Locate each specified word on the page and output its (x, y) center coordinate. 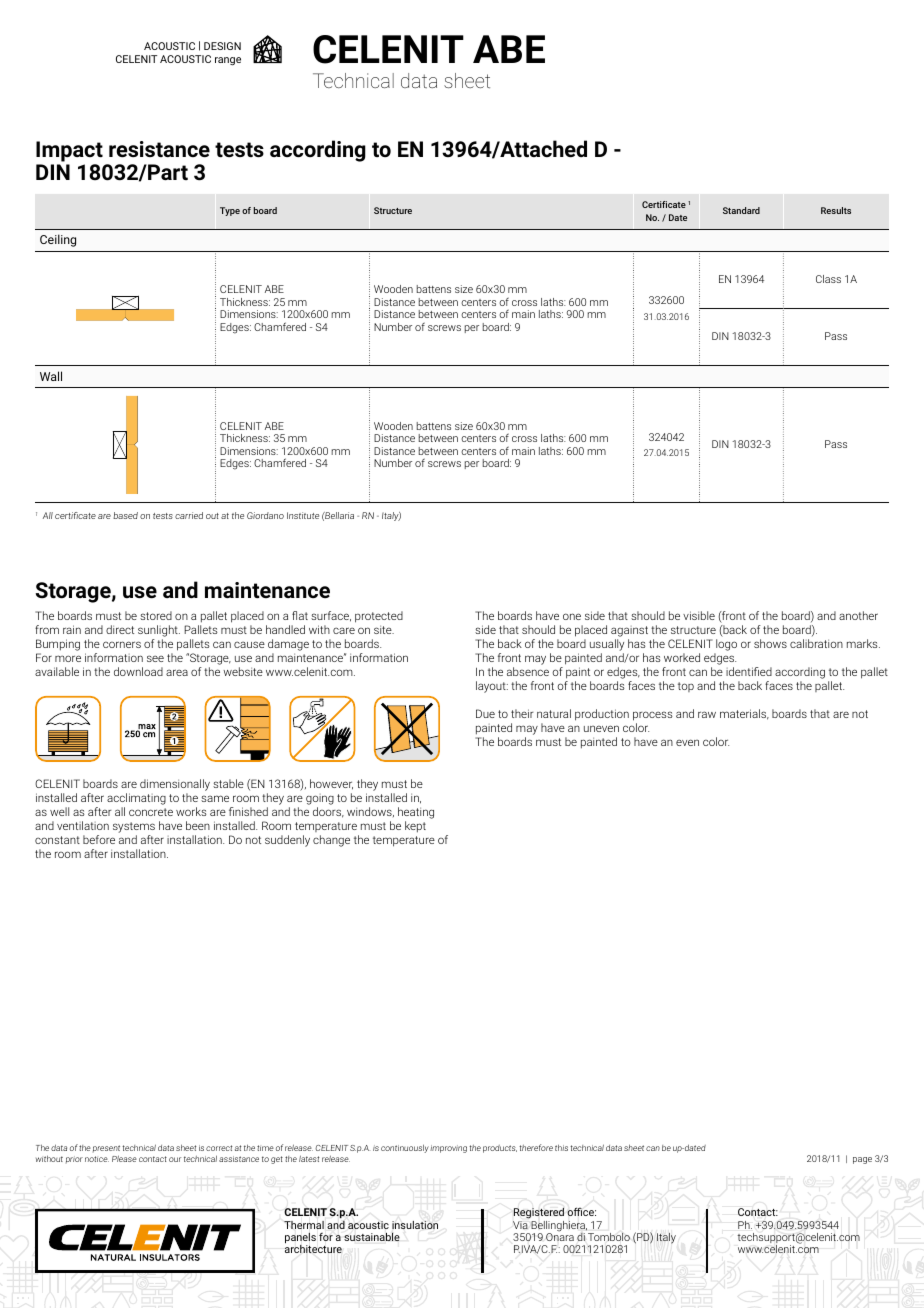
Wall (51, 376)
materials (744, 714)
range (228, 61)
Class (828, 279)
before (99, 839)
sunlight (159, 632)
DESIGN (222, 46)
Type (230, 211)
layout (492, 687)
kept (415, 827)
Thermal (304, 1225)
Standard (741, 210)
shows (770, 643)
